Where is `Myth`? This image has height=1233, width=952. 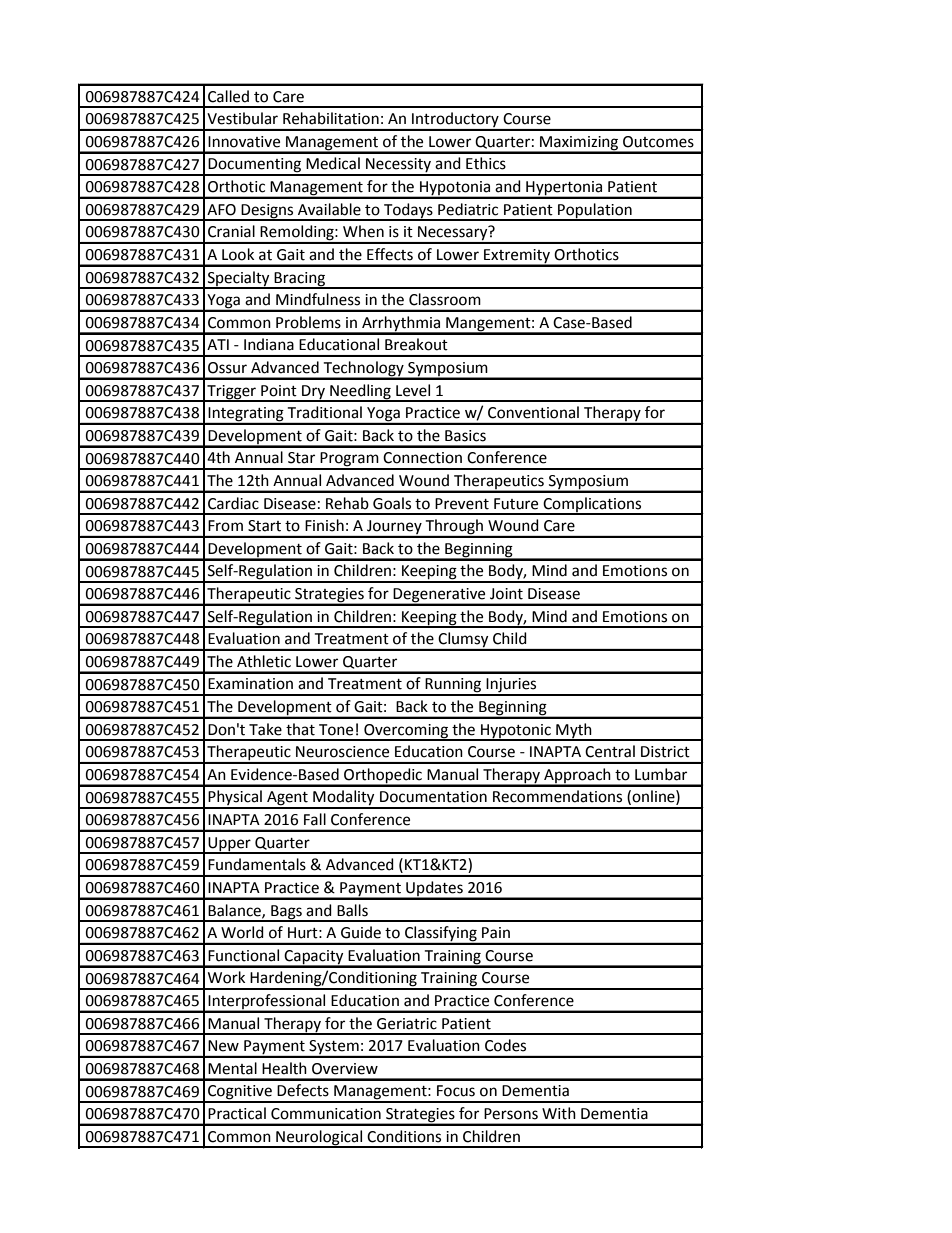
Myth is located at coordinates (574, 731).
